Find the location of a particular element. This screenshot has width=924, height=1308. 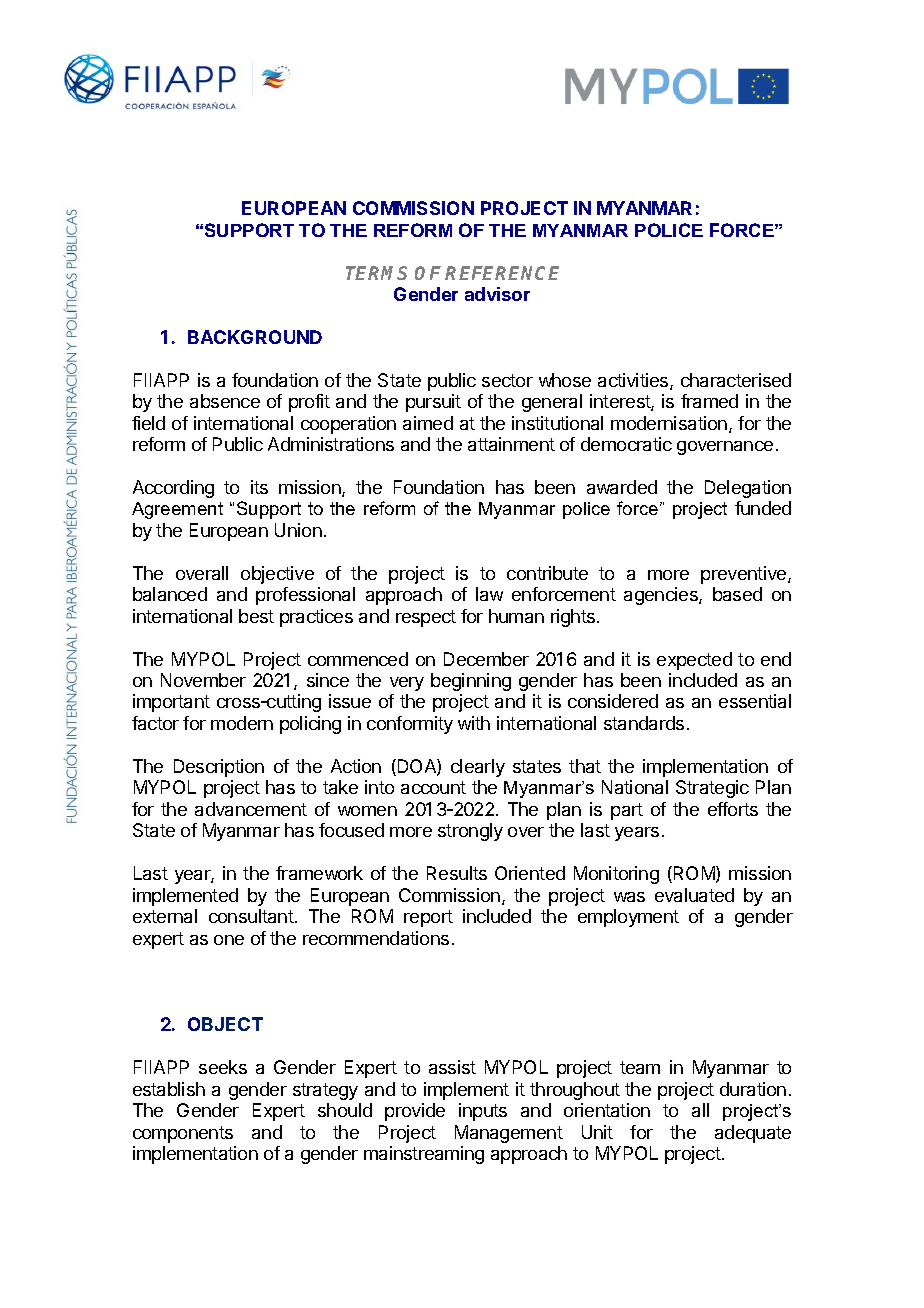

advisor is located at coordinates (497, 294).
